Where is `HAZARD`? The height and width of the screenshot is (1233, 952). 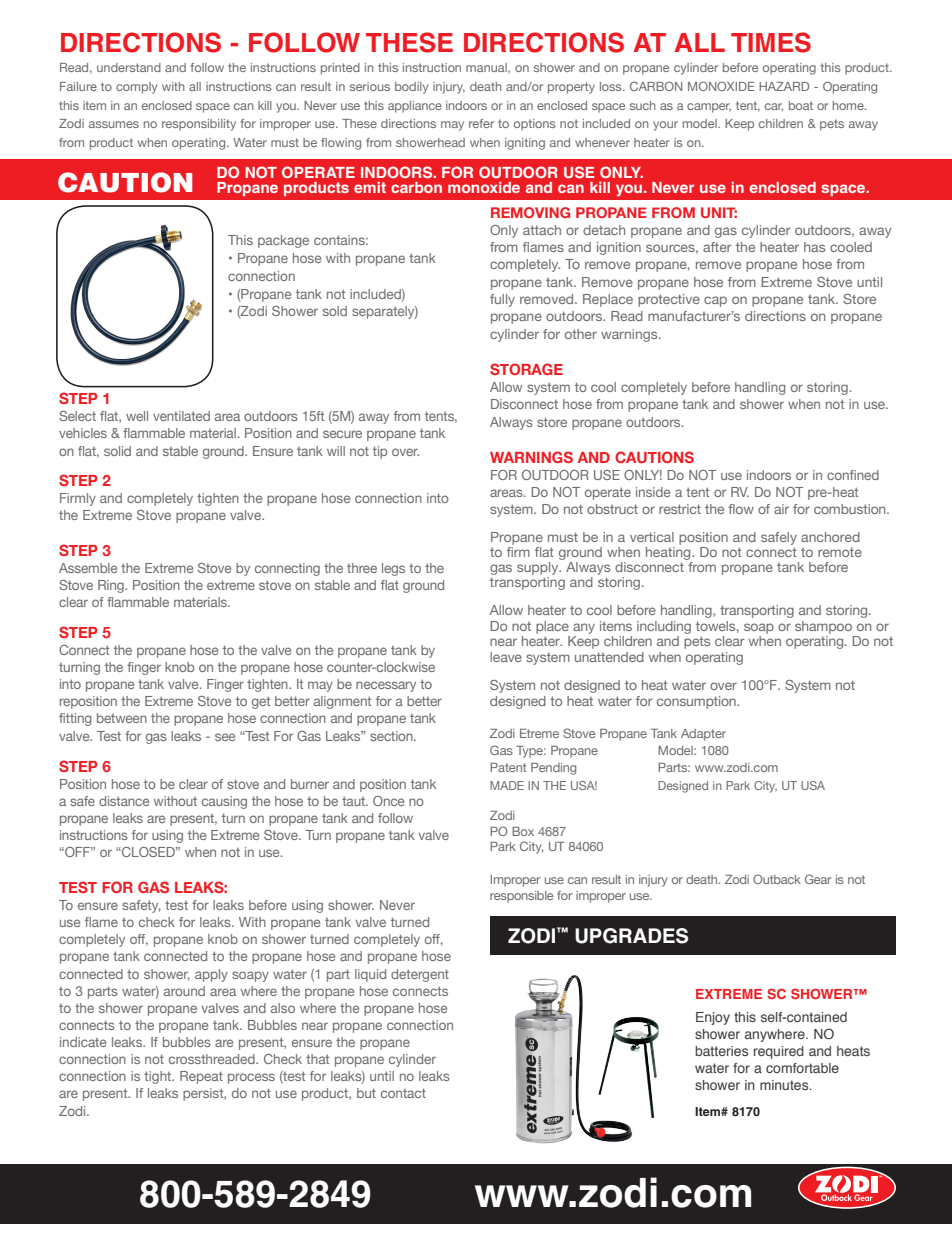 HAZARD is located at coordinates (784, 86).
